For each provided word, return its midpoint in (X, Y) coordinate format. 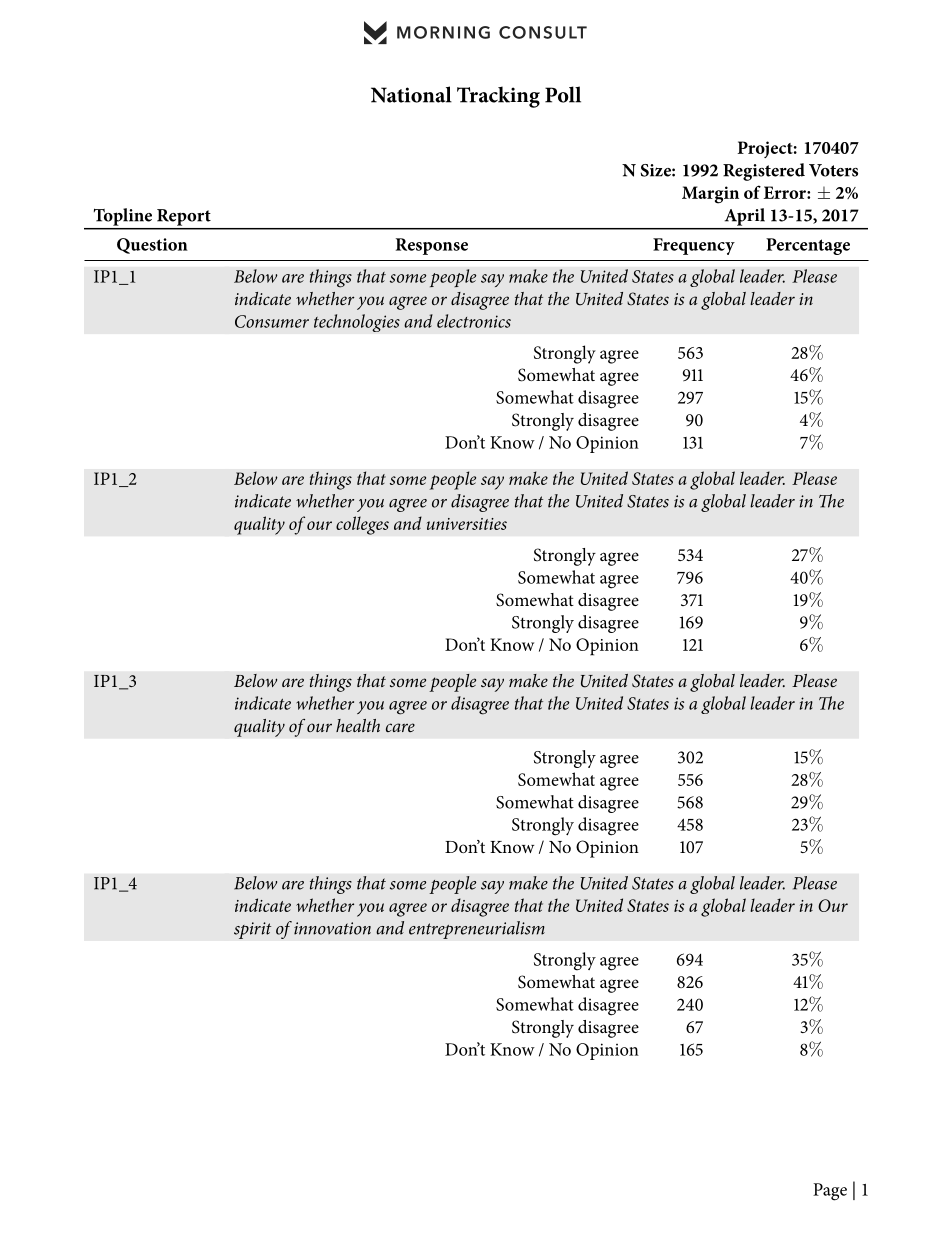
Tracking (498, 97)
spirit (253, 930)
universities (467, 524)
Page (830, 1192)
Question (152, 246)
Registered (764, 172)
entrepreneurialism (477, 930)
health (358, 725)
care (400, 727)
